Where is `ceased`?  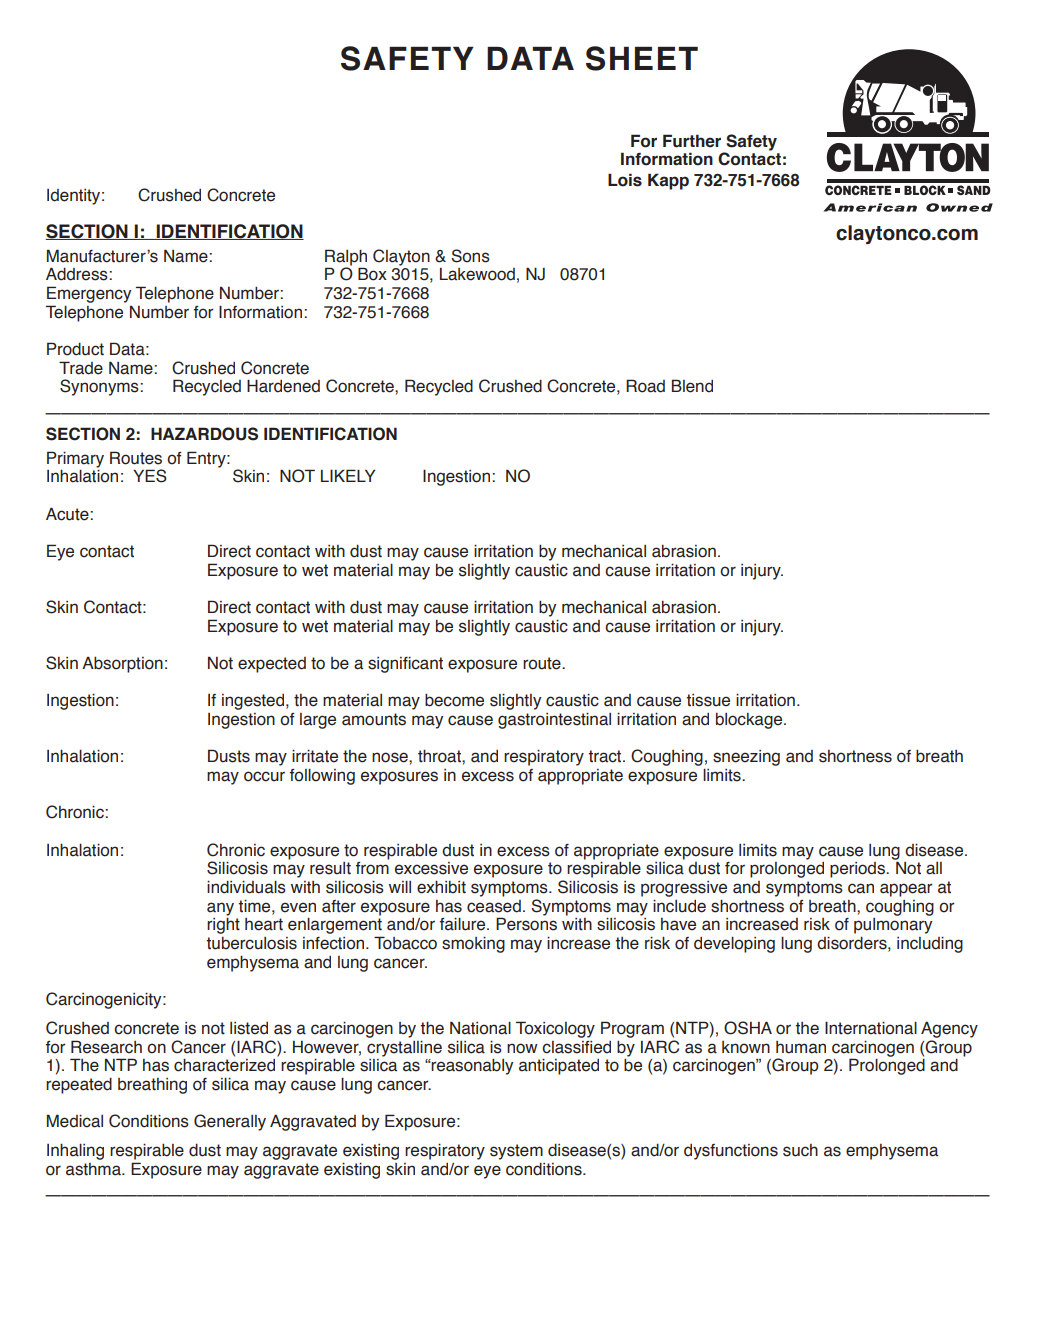
ceased is located at coordinates (494, 906).
